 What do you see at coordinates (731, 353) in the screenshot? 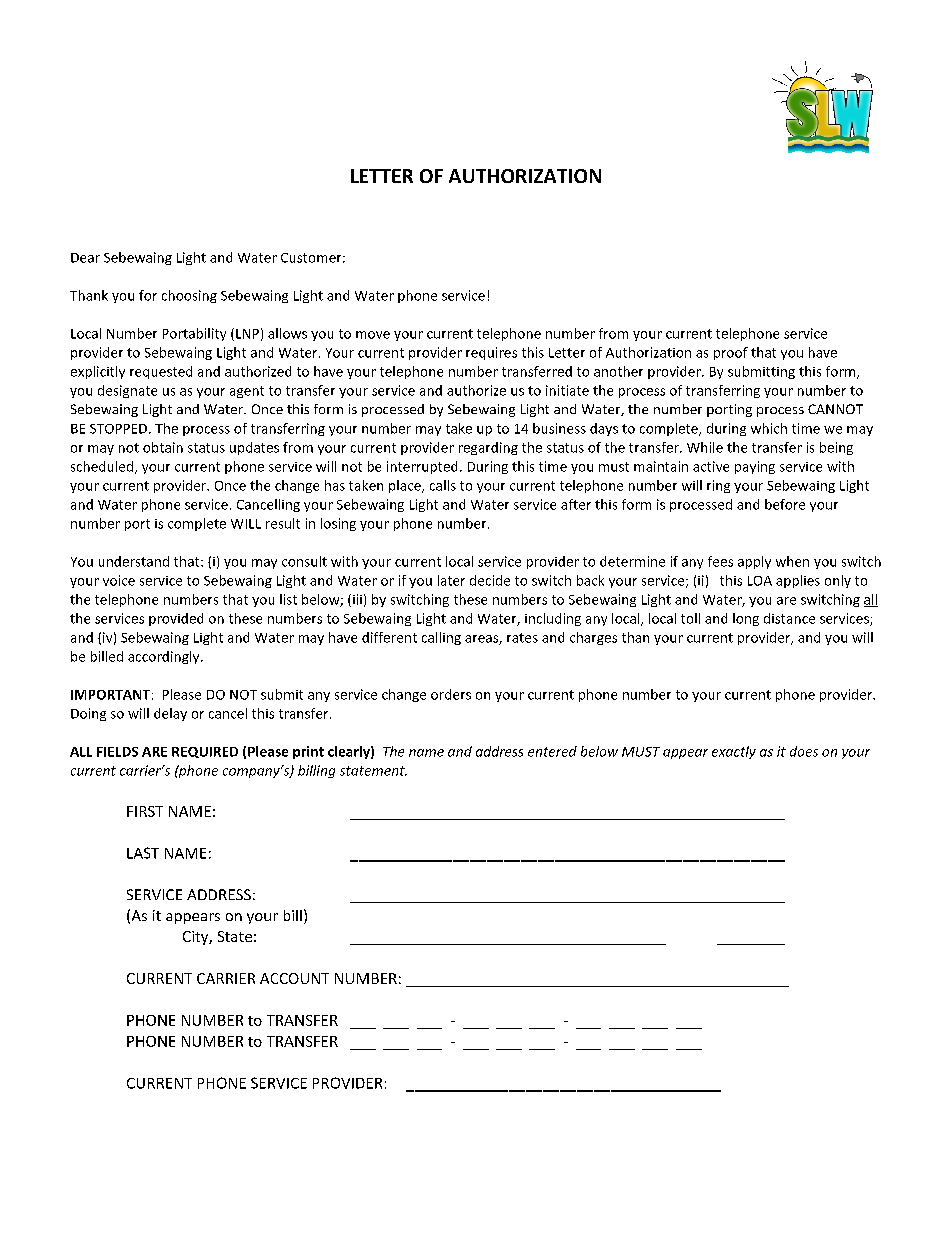
I see `proof` at bounding box center [731, 353].
